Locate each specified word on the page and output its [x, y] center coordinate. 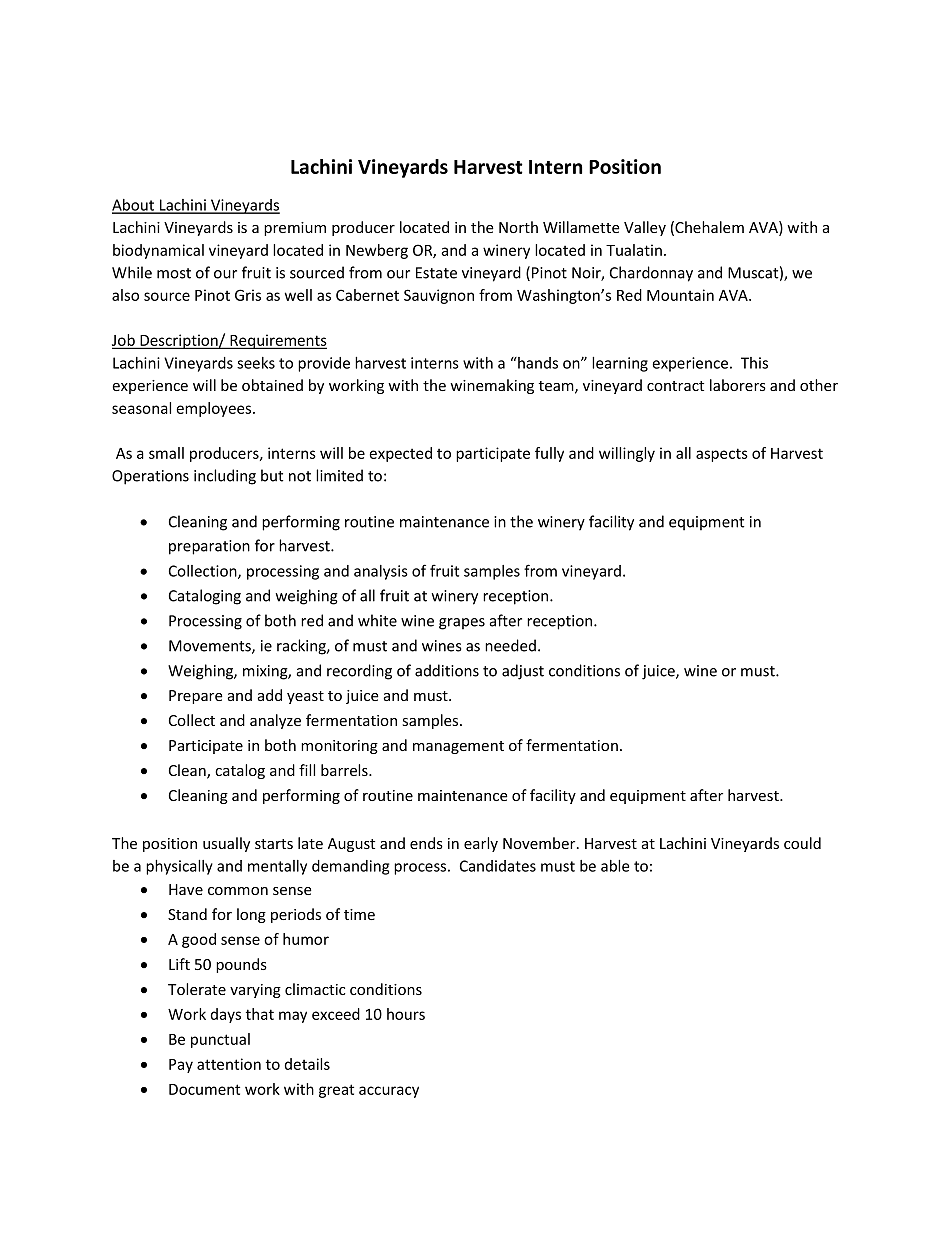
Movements [211, 647]
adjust [523, 672]
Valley [645, 228]
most [174, 273]
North [518, 227]
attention [229, 1064]
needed [510, 645]
